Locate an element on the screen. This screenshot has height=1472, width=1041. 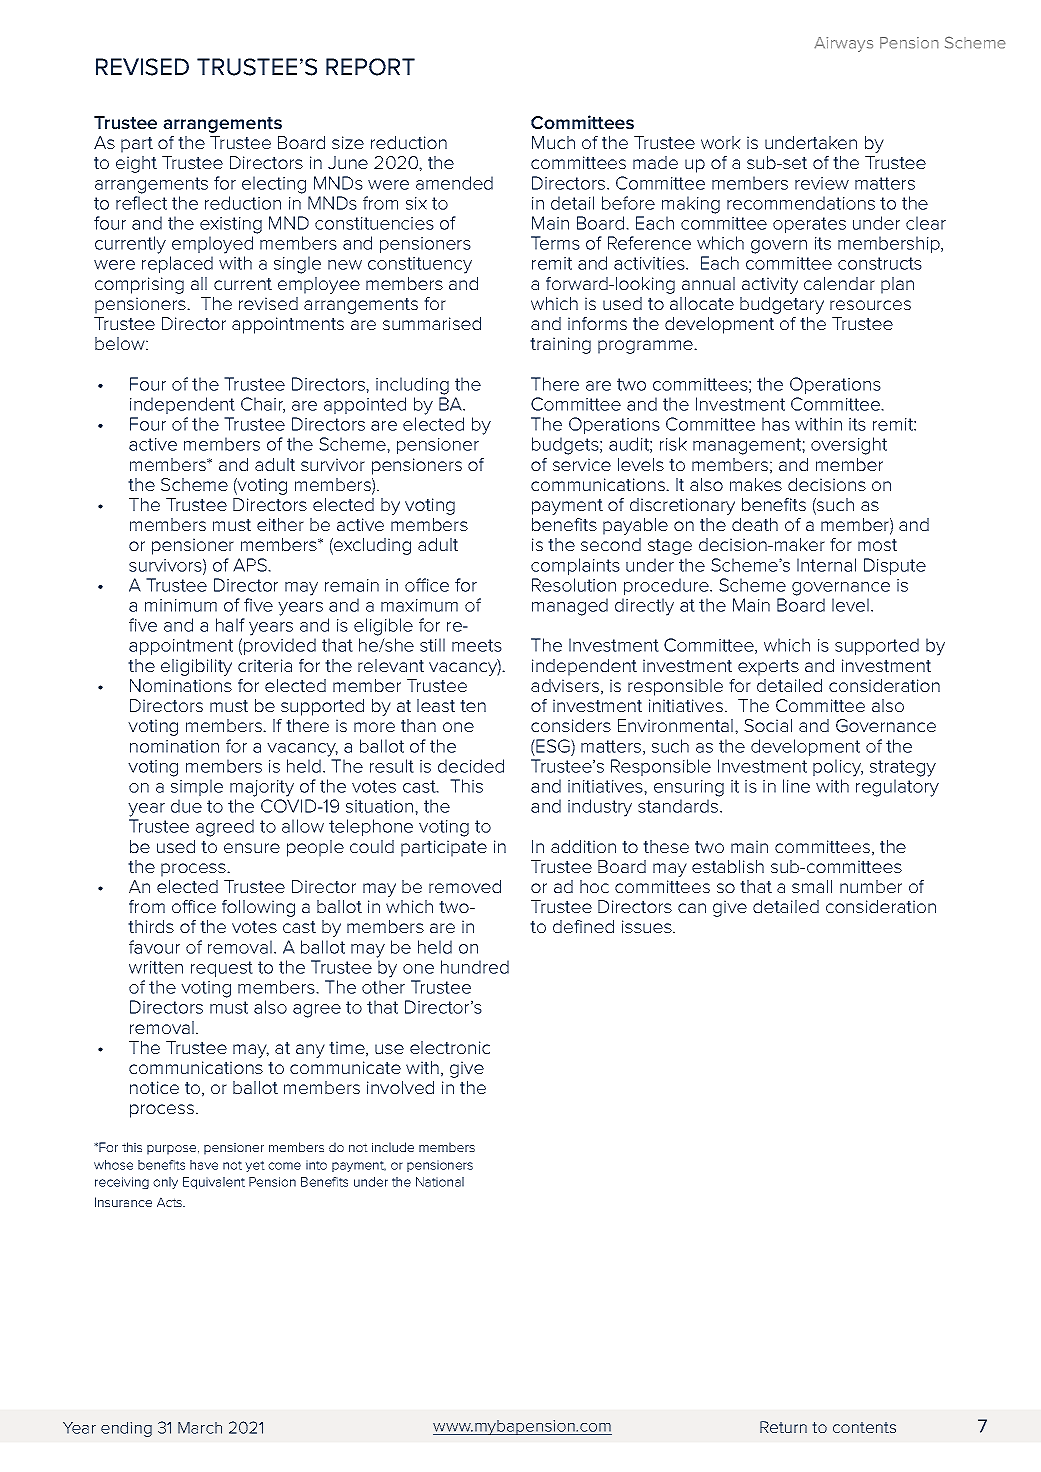
March is located at coordinates (200, 1428).
